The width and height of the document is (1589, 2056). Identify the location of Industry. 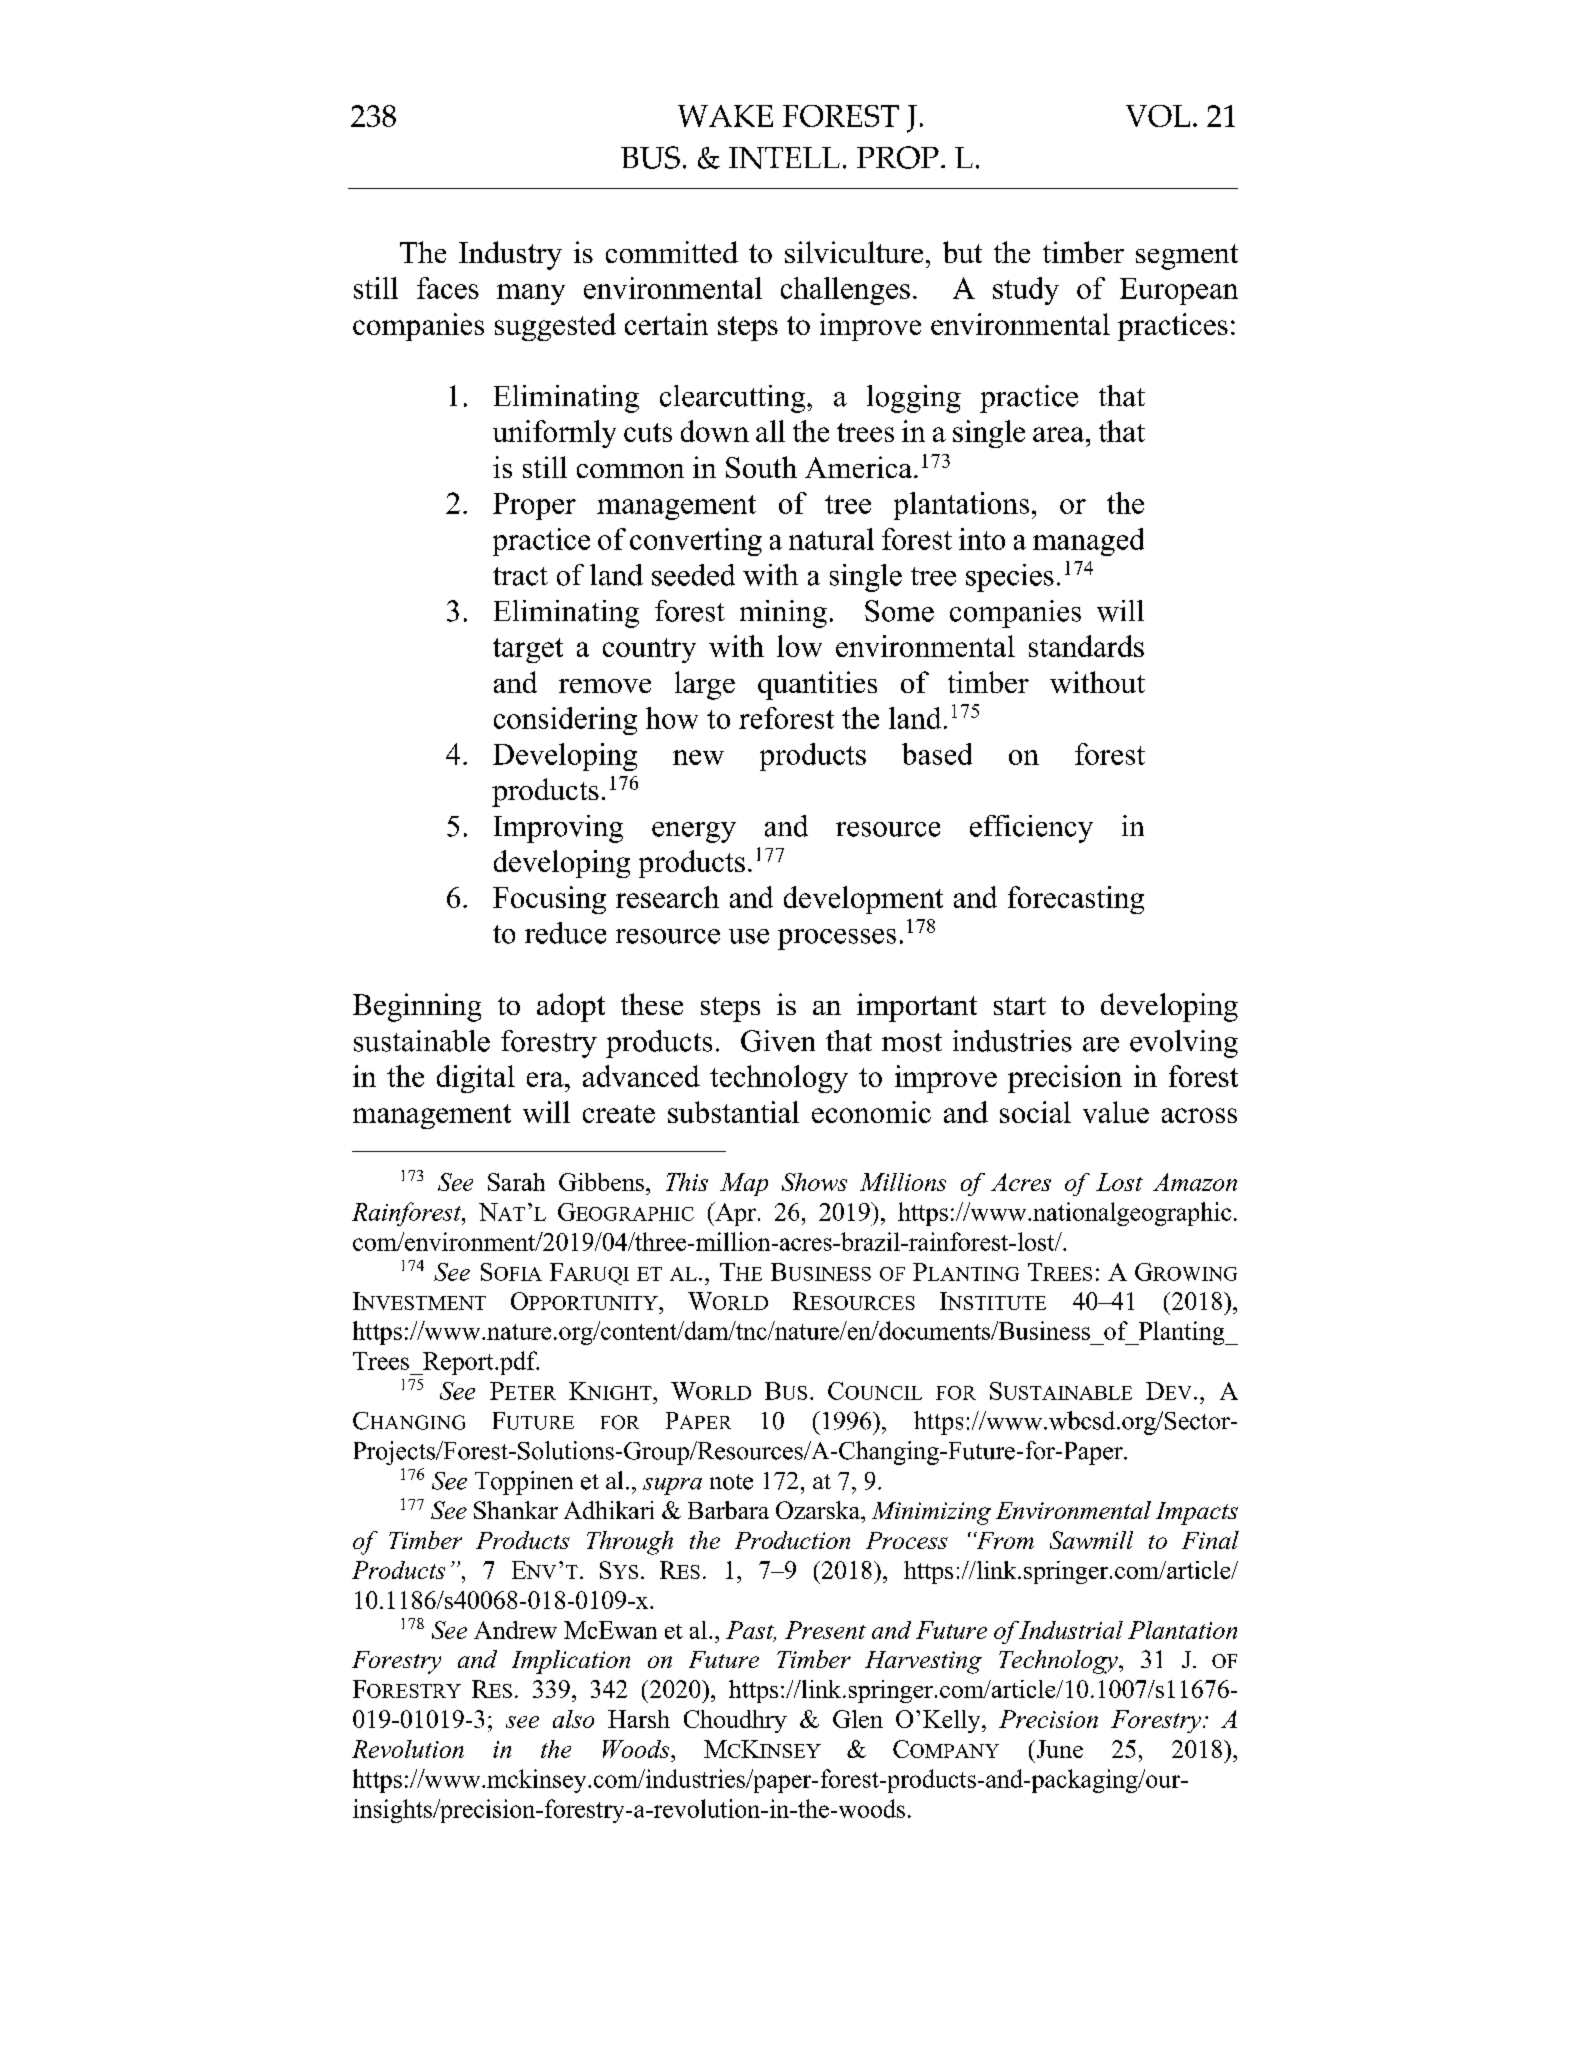
(510, 255).
